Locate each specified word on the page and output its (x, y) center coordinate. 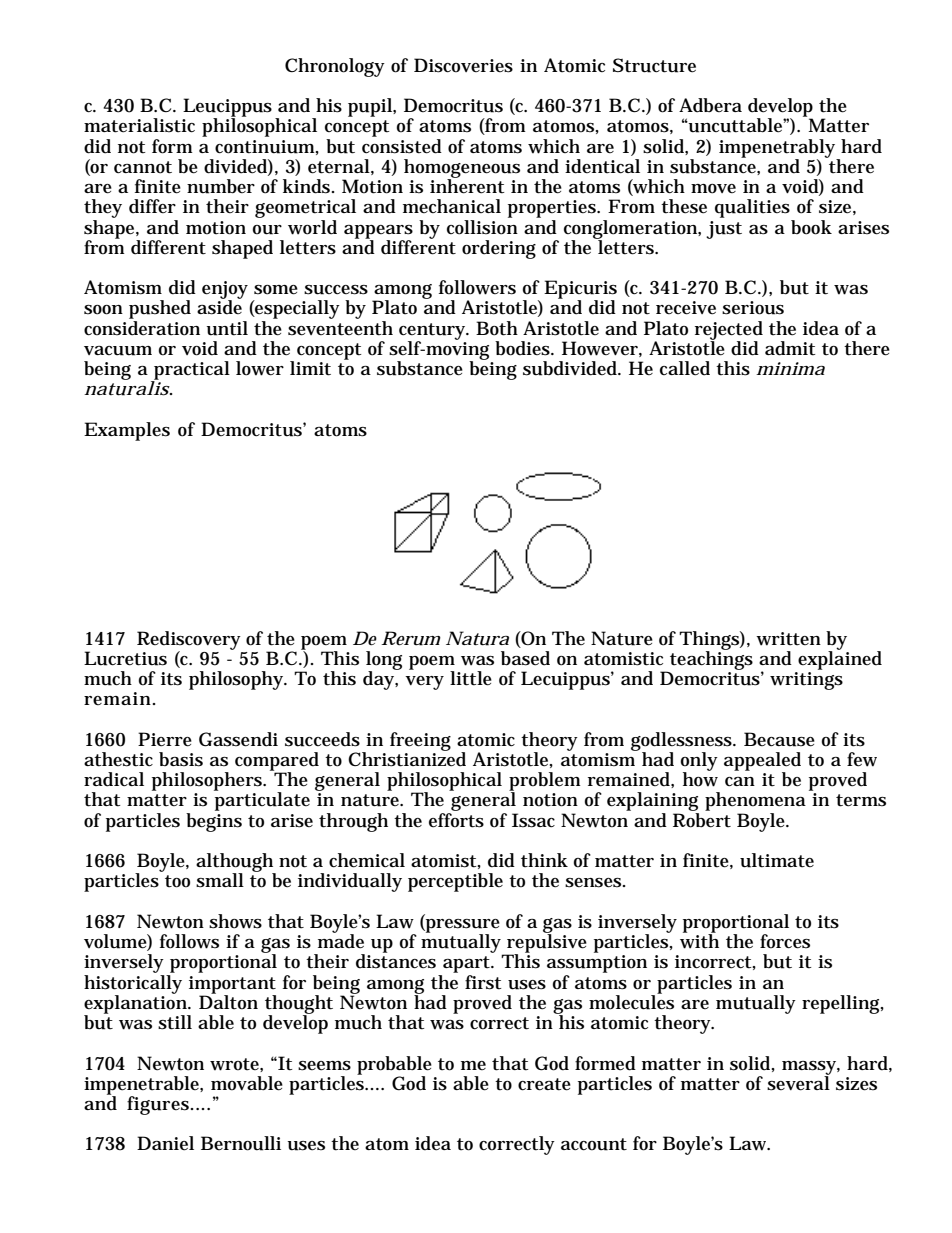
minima (790, 368)
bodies (524, 348)
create (544, 1084)
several (799, 1082)
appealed (762, 762)
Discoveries (463, 65)
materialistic (139, 125)
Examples (127, 431)
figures (159, 1105)
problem (545, 782)
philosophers (208, 781)
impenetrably (778, 149)
